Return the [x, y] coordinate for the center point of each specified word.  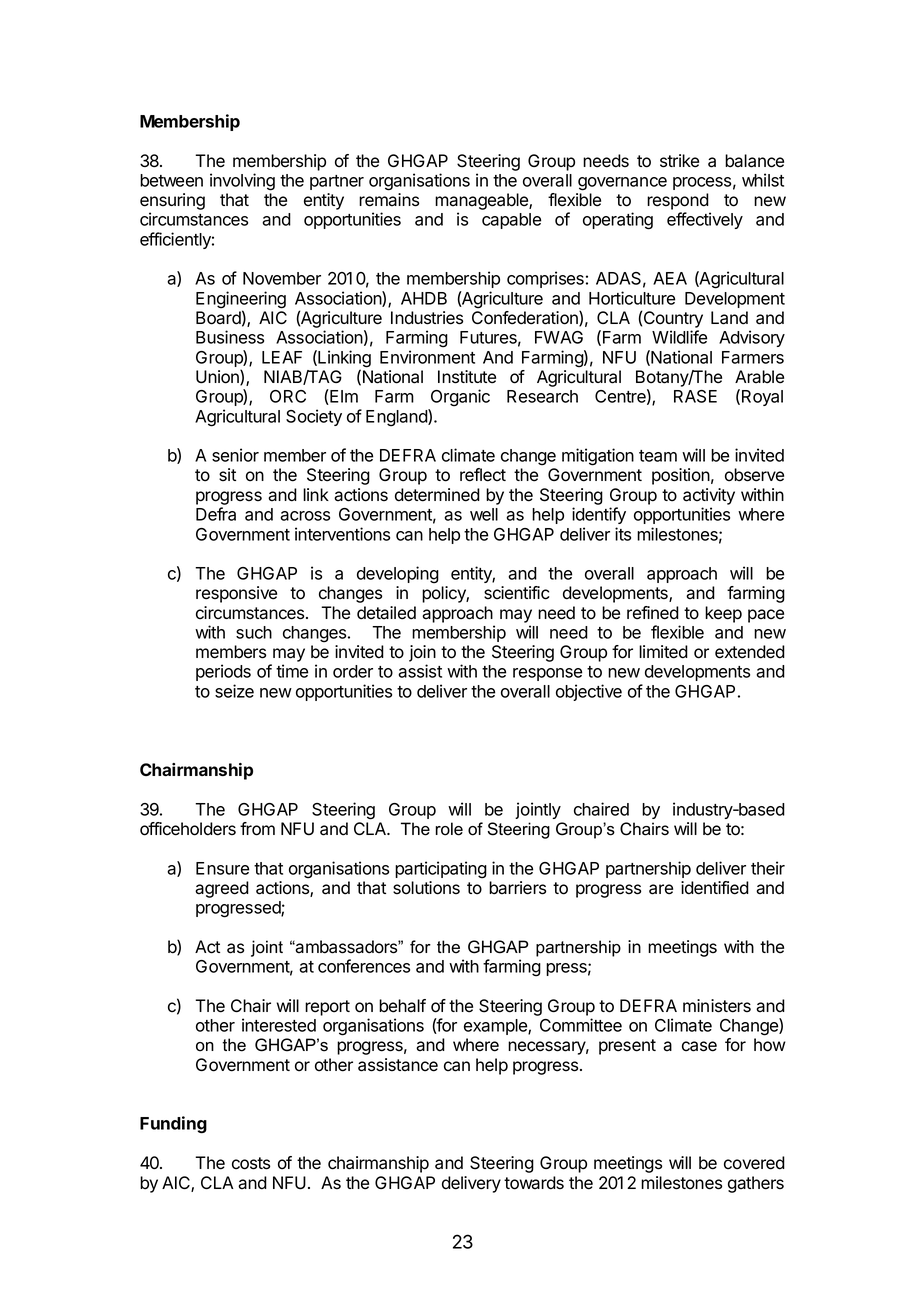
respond [678, 201]
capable [511, 221]
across [305, 516]
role [449, 829]
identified [715, 888]
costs [251, 1163]
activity [709, 496]
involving [242, 182]
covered [754, 1163]
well [484, 514]
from [257, 829]
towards [534, 1183]
